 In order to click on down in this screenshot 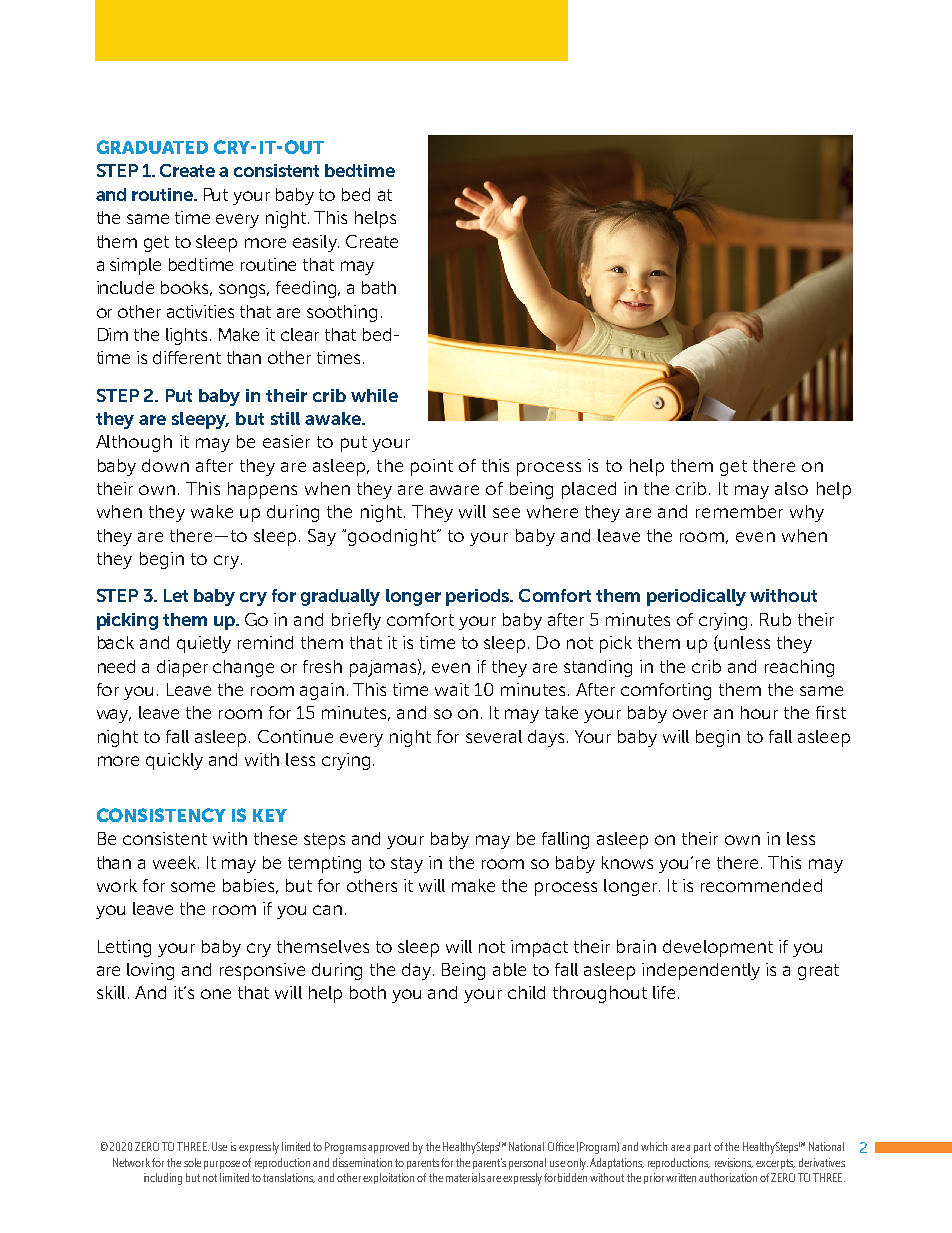, I will do `click(165, 465)`.
